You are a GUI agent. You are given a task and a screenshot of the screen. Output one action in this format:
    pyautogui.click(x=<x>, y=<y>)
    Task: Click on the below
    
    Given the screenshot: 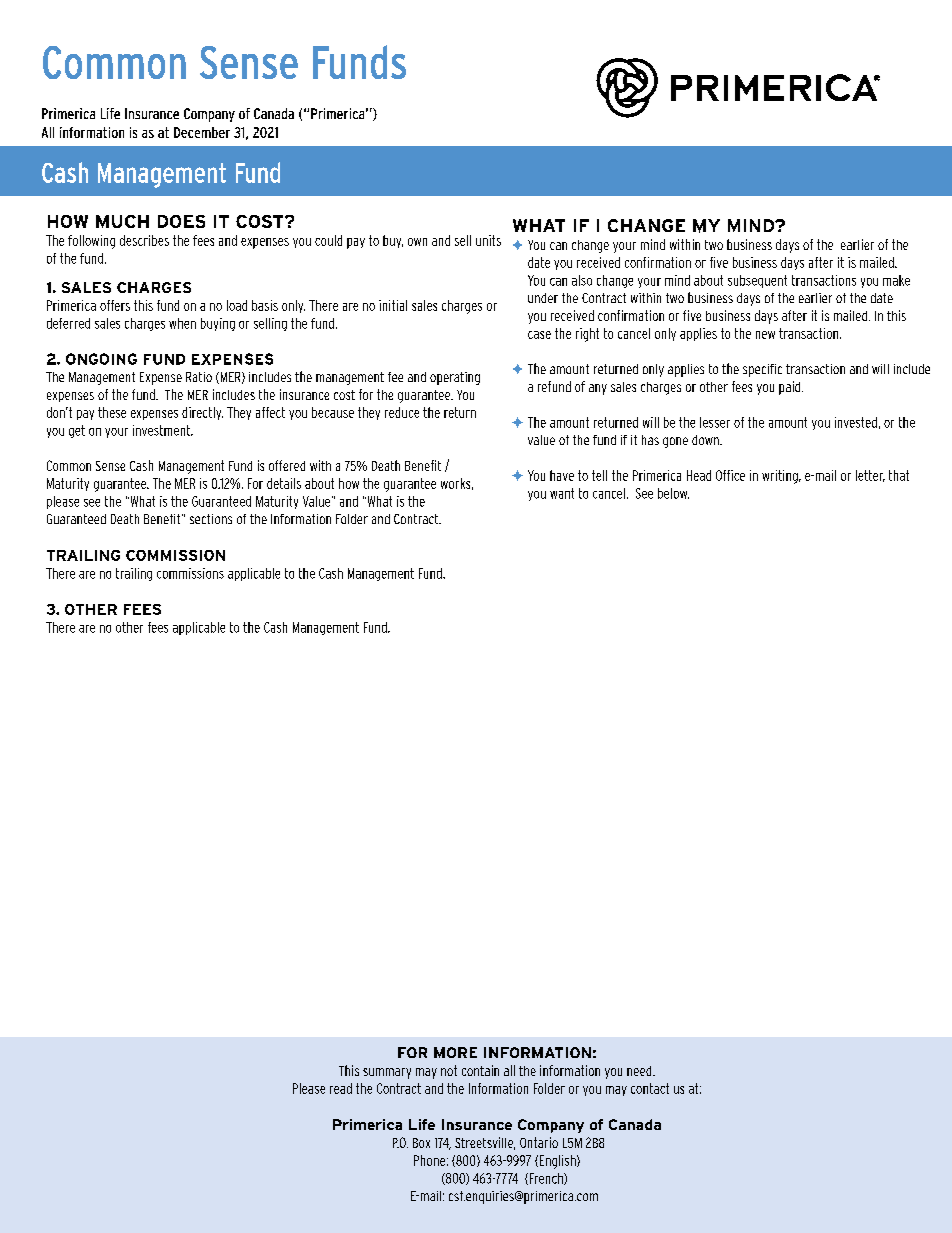 What is the action you would take?
    pyautogui.click(x=673, y=493)
